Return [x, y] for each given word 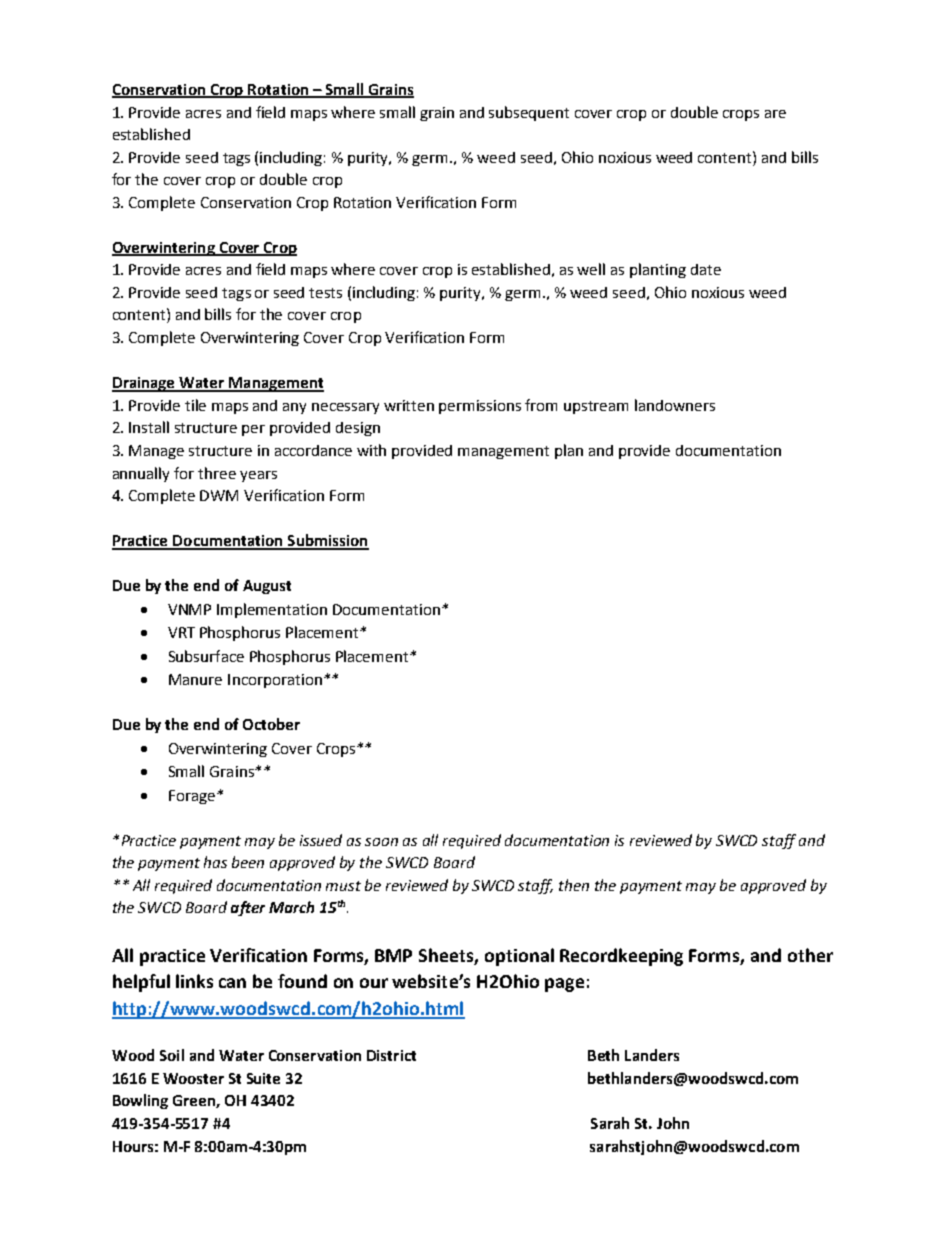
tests [325, 293]
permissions [480, 407]
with [371, 450]
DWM [219, 495]
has [215, 862]
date [706, 269]
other [810, 955]
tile [195, 405]
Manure [195, 679]
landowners [675, 405]
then [574, 885]
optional [519, 957]
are [775, 114]
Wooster [193, 1078]
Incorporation [275, 681]
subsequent [529, 113]
